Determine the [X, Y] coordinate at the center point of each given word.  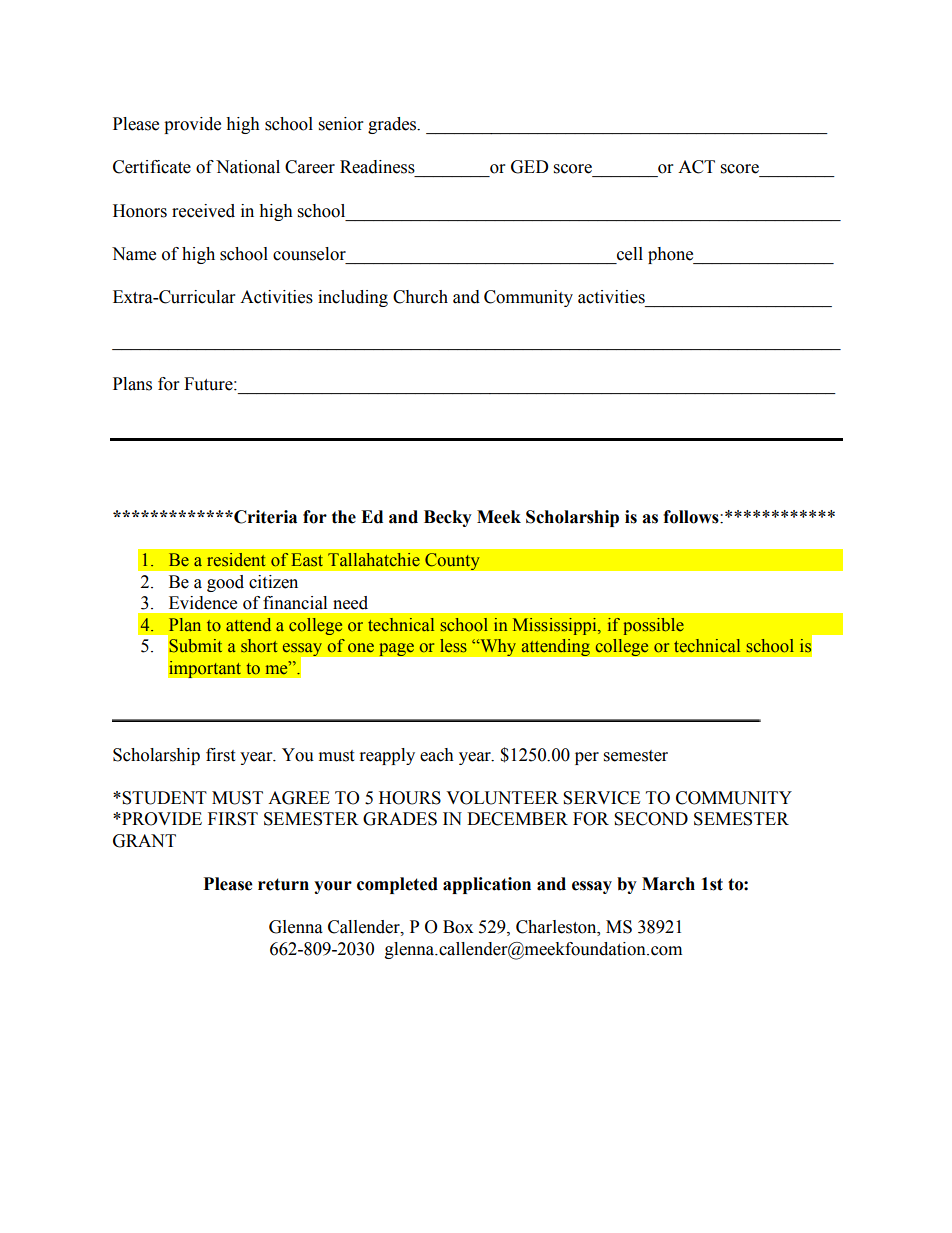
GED [530, 167]
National [248, 167]
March [668, 884]
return [283, 884]
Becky [448, 518]
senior [341, 124]
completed [397, 885]
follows [692, 517]
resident [236, 560]
